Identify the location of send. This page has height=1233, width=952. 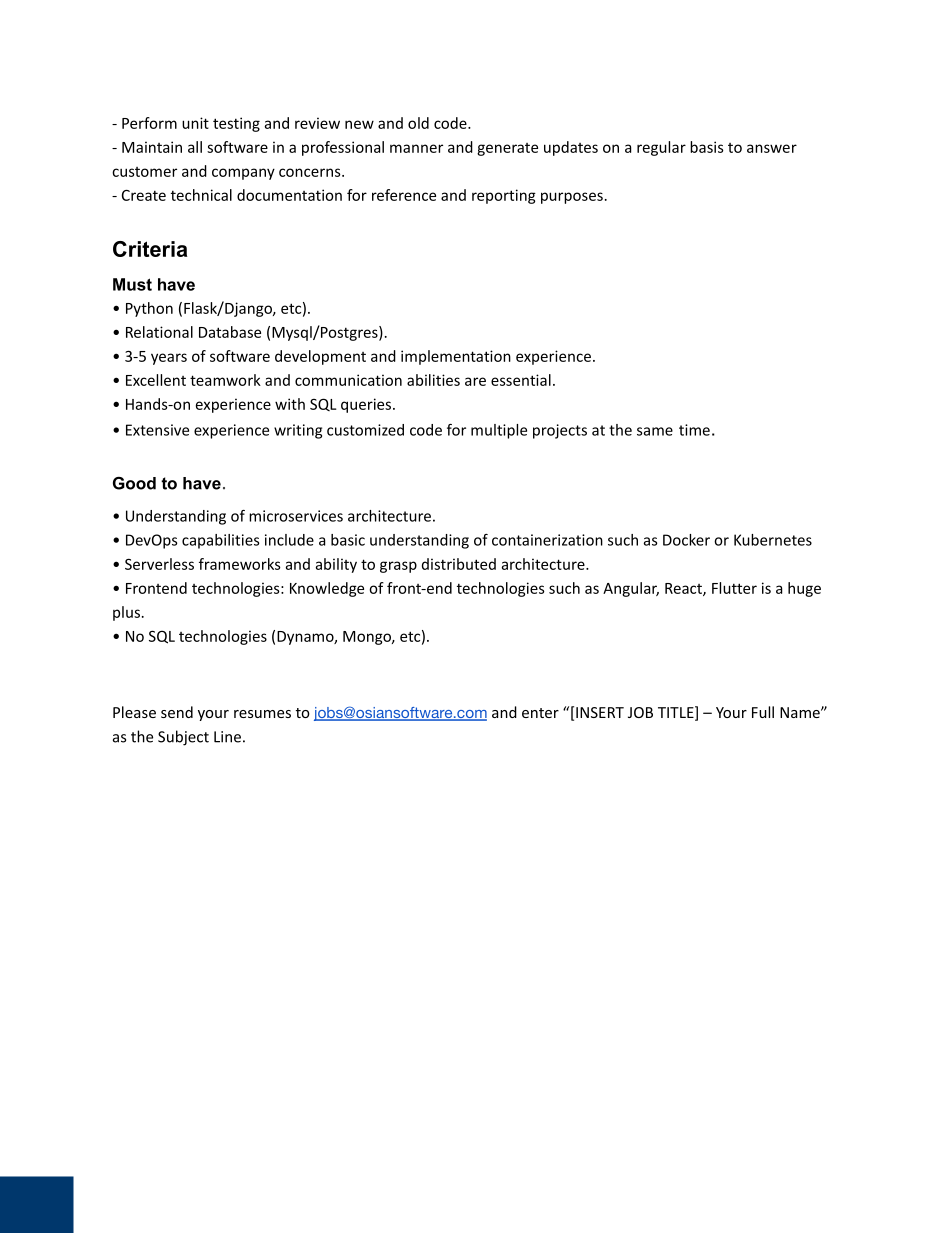
(177, 712).
